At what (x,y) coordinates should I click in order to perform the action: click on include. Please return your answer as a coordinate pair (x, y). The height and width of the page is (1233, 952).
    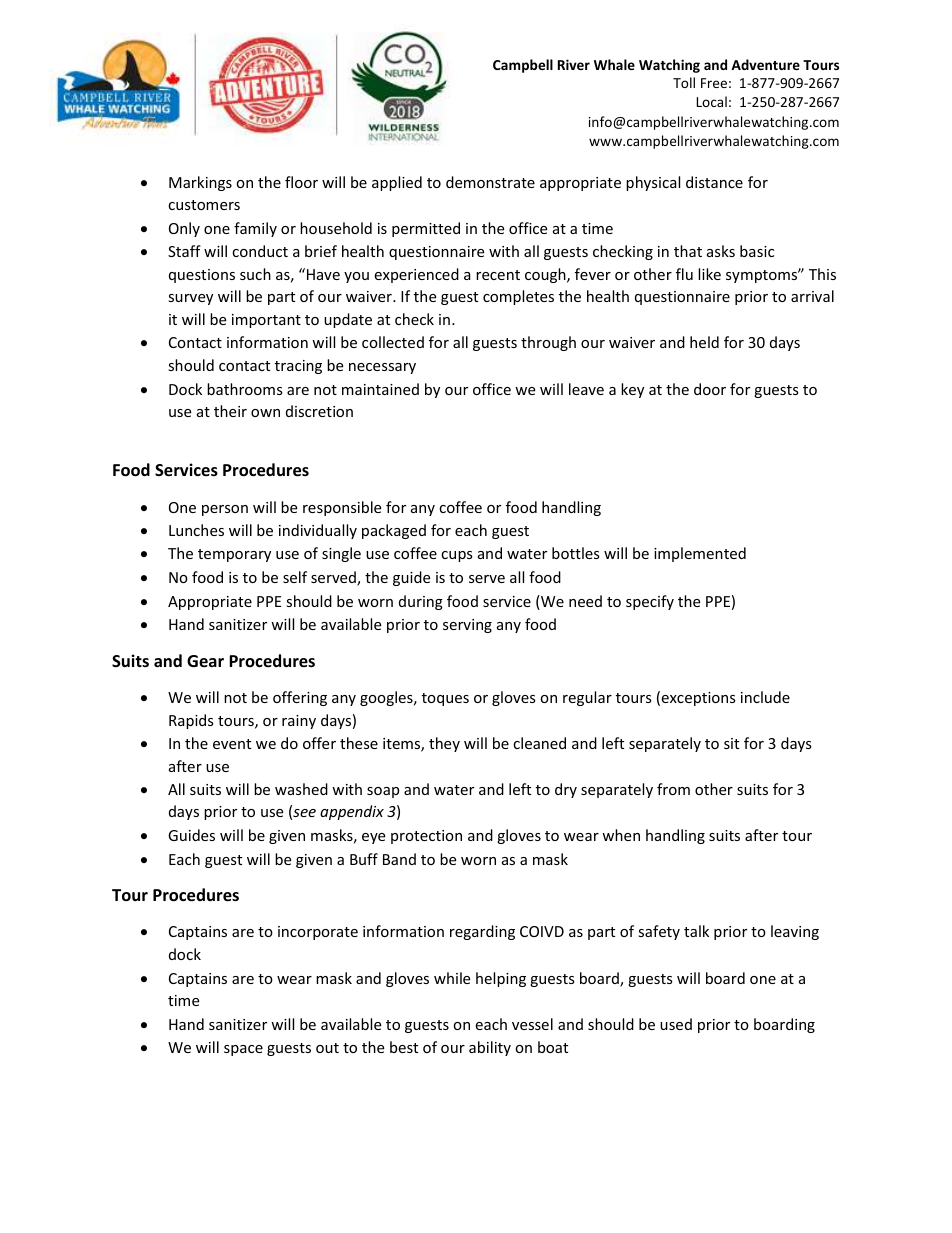
    Looking at the image, I should click on (765, 697).
